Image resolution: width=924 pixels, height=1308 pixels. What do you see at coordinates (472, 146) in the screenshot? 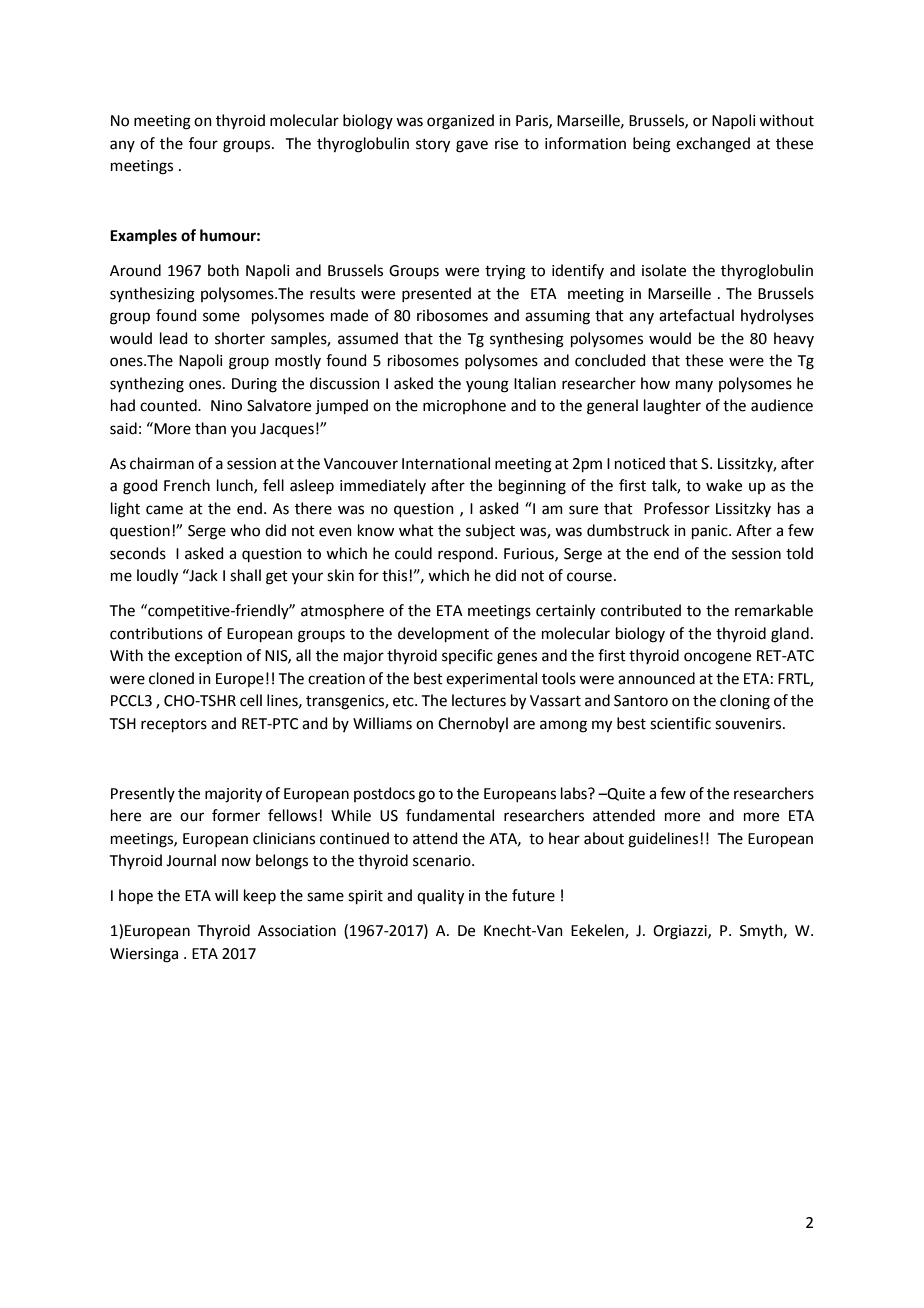
I see `gave` at bounding box center [472, 146].
